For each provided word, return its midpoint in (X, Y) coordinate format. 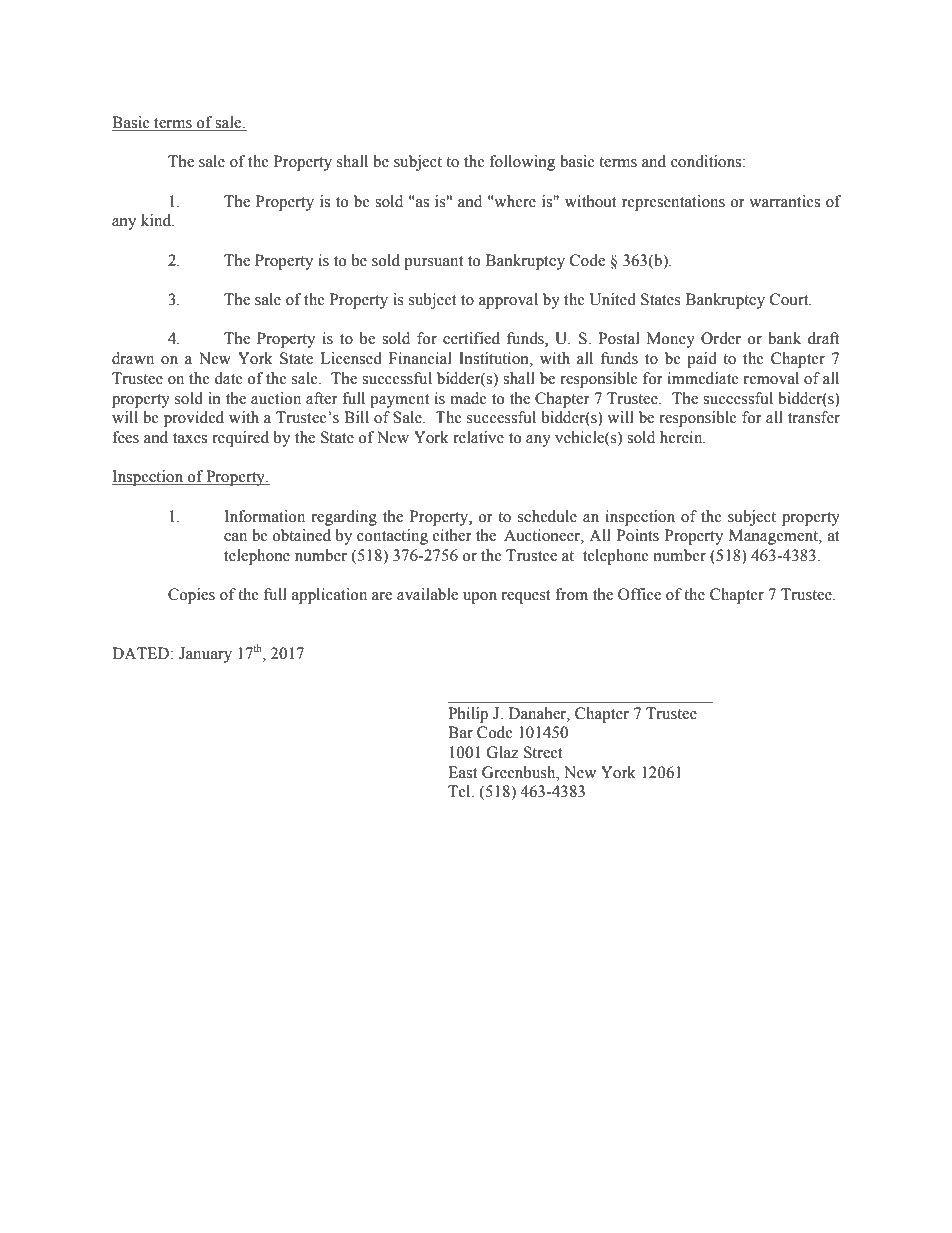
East (462, 772)
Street (543, 752)
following (522, 163)
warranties (784, 201)
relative (478, 437)
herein (682, 437)
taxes (190, 438)
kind (157, 220)
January (205, 655)
